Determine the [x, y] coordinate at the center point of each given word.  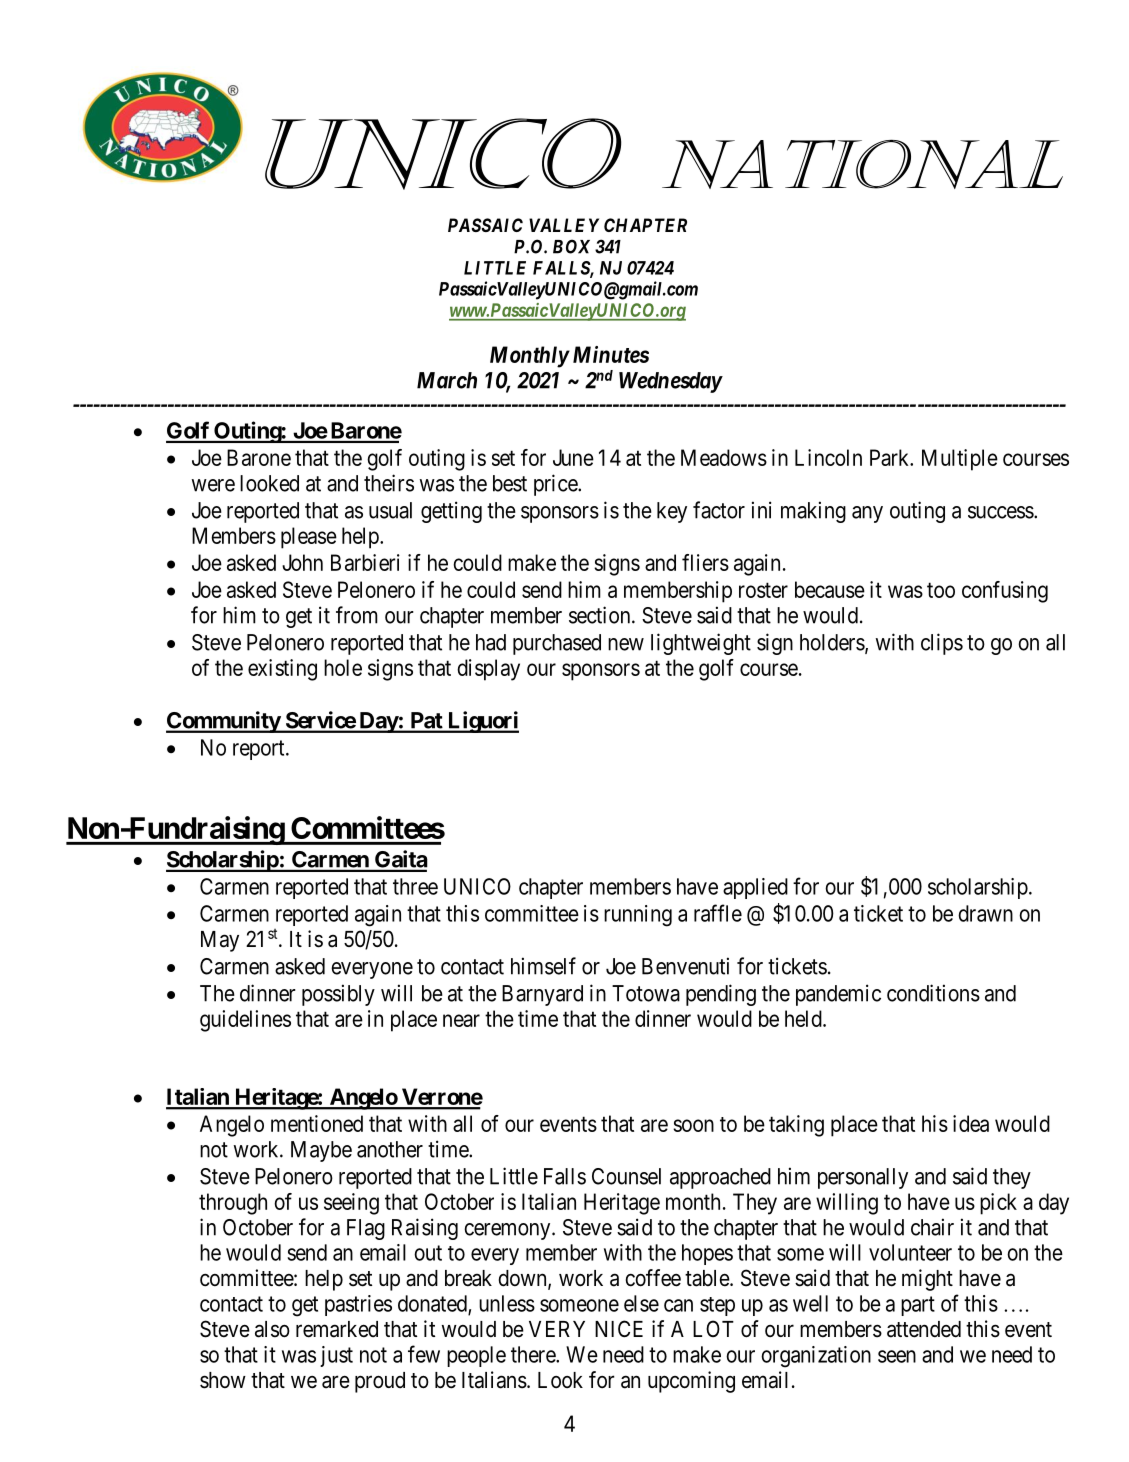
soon [693, 1125]
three [415, 886]
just [336, 1356]
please [309, 538]
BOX [571, 246]
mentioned [317, 1123]
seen [897, 1356]
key [672, 512]
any [867, 514]
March [447, 380]
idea [971, 1123]
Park [891, 457]
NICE [619, 1328]
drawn [985, 913]
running [638, 916]
